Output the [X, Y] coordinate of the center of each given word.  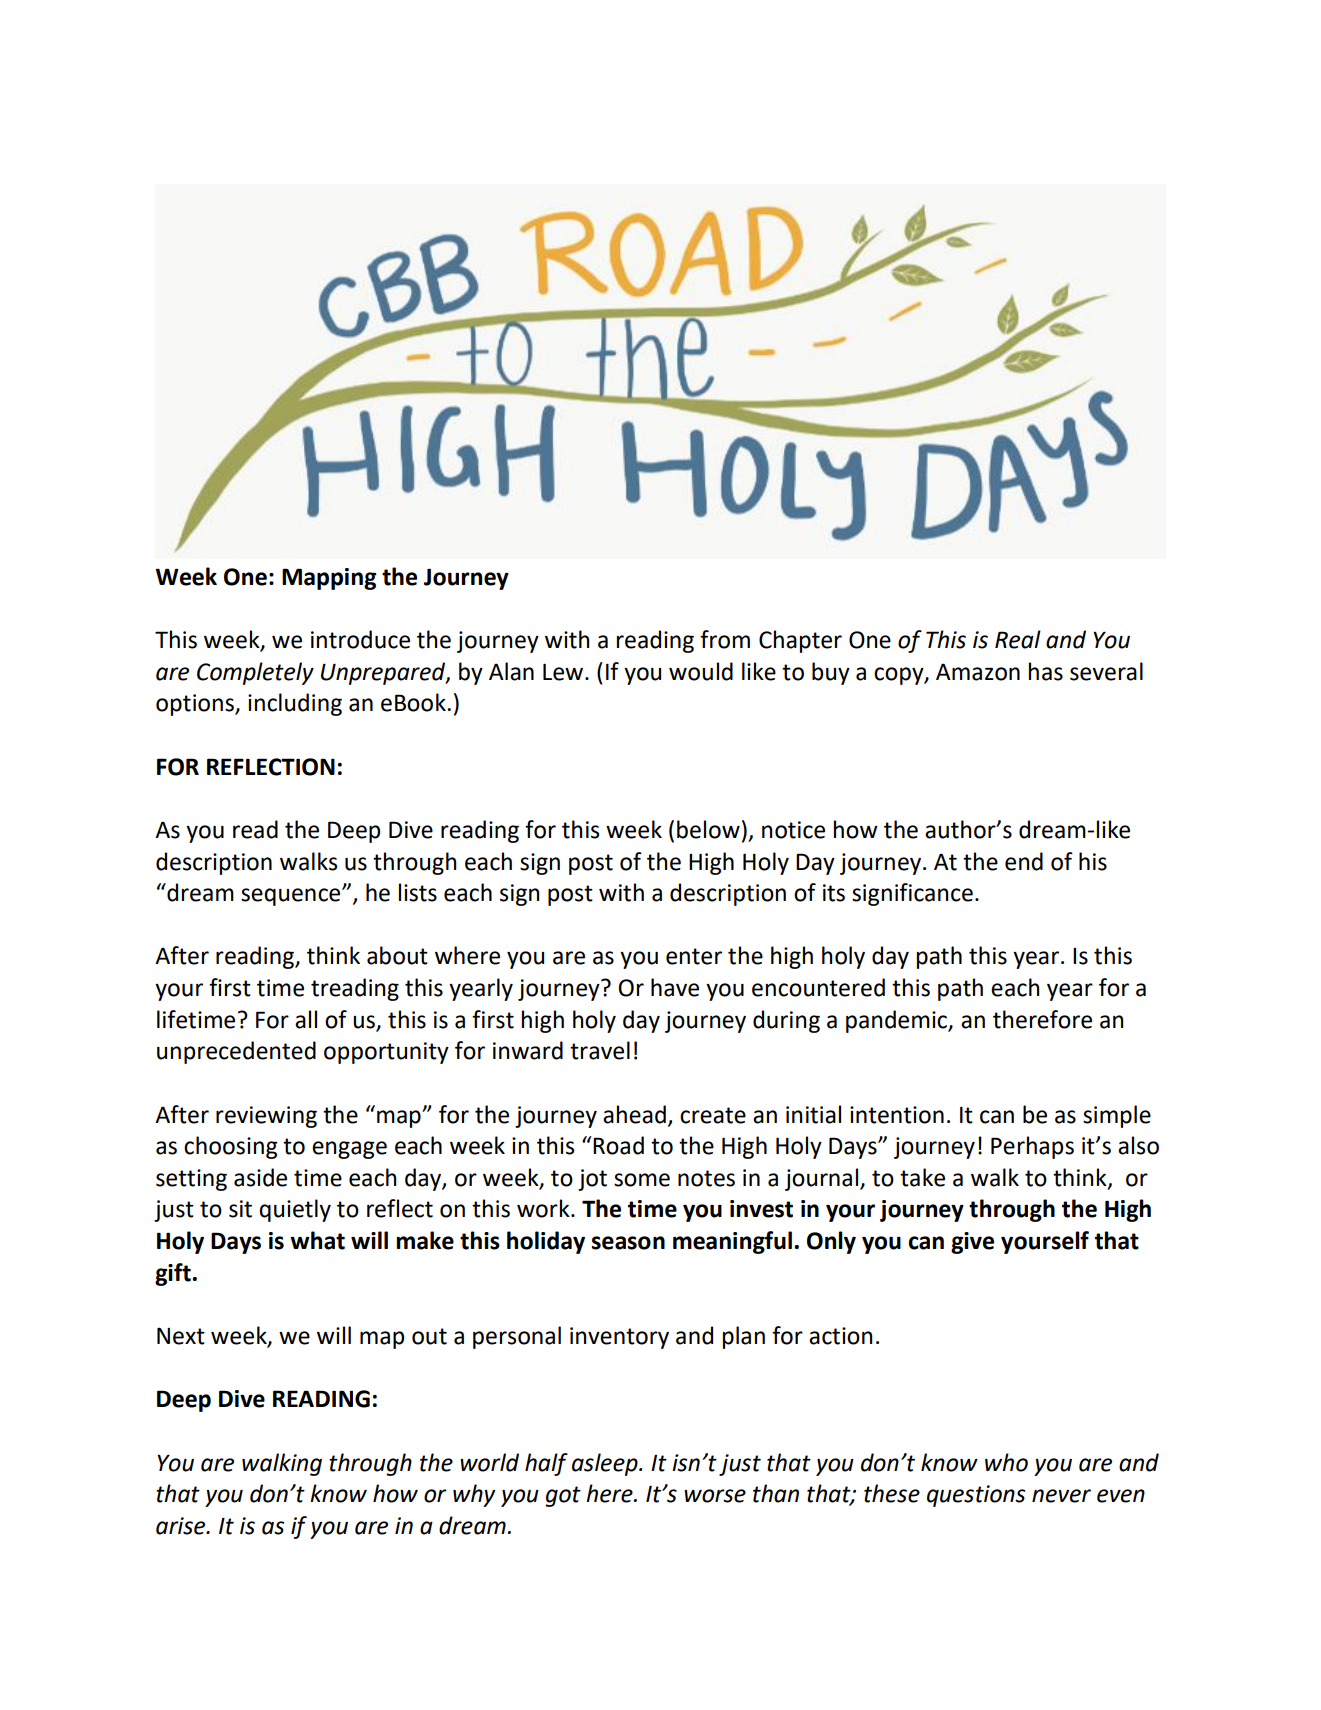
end [1024, 861]
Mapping [329, 579]
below [708, 829]
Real [1018, 639]
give [972, 1243]
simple [1117, 1116]
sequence [292, 897]
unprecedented [236, 1052]
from [725, 639]
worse [715, 1496]
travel [600, 1050]
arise [182, 1526]
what [317, 1240]
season [628, 1243]
